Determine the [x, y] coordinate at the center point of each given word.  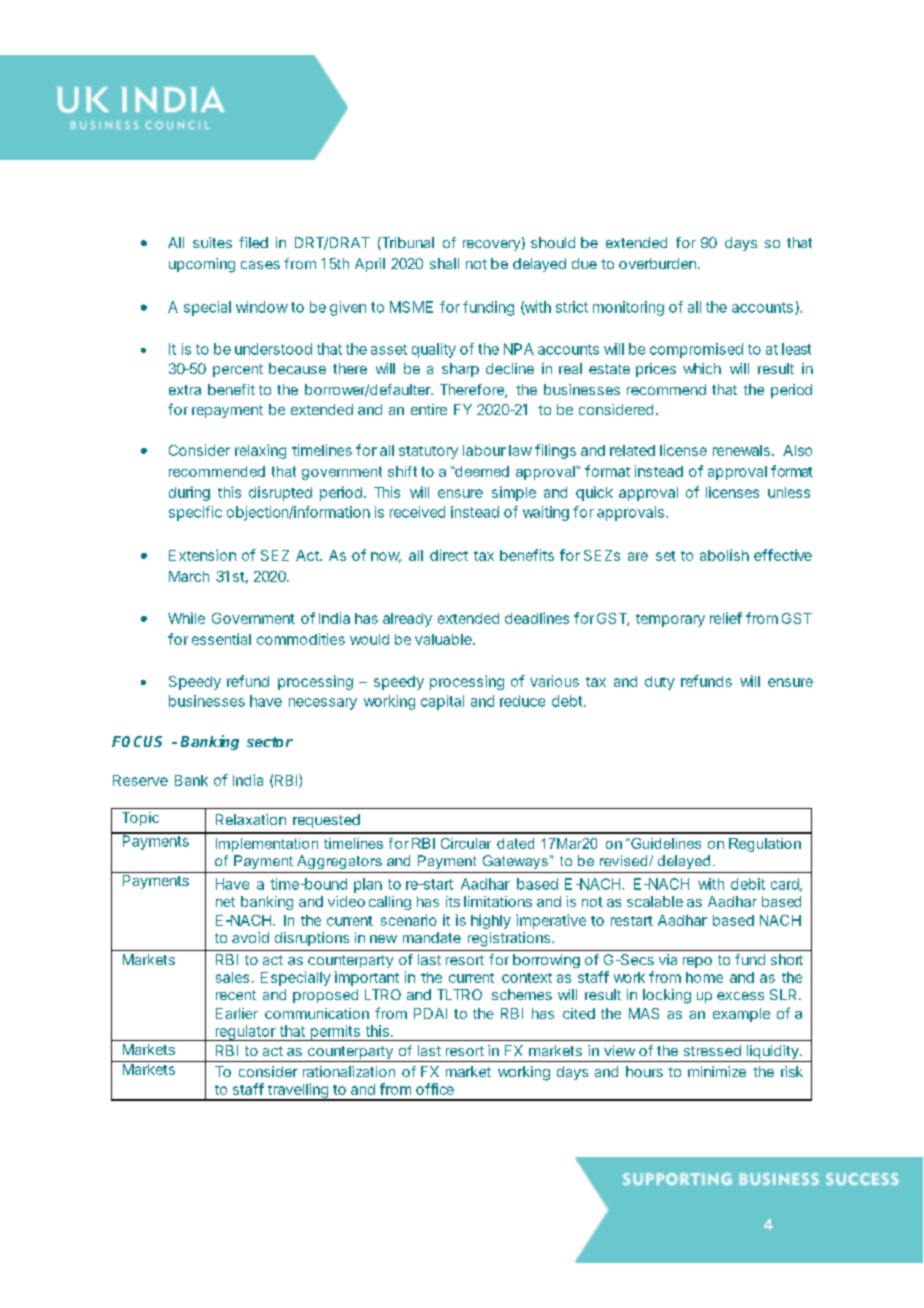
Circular [466, 843]
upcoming [202, 265]
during [189, 493]
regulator [245, 1033]
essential [221, 639]
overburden [657, 263]
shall [444, 263]
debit [748, 884]
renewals [741, 450]
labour [484, 450]
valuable [444, 639]
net [225, 902]
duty [660, 683]
